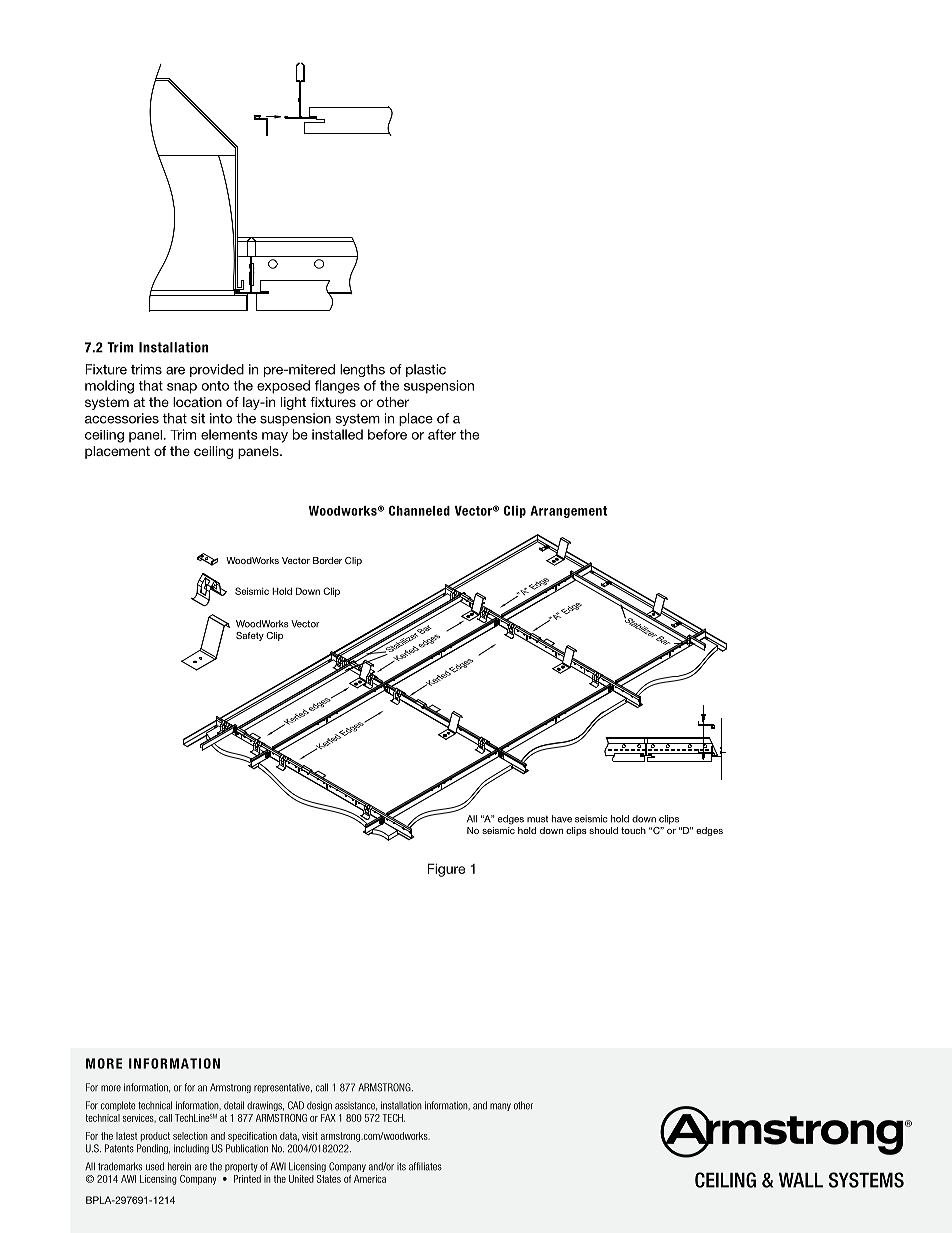  What do you see at coordinates (442, 434) in the document?
I see `after` at bounding box center [442, 434].
